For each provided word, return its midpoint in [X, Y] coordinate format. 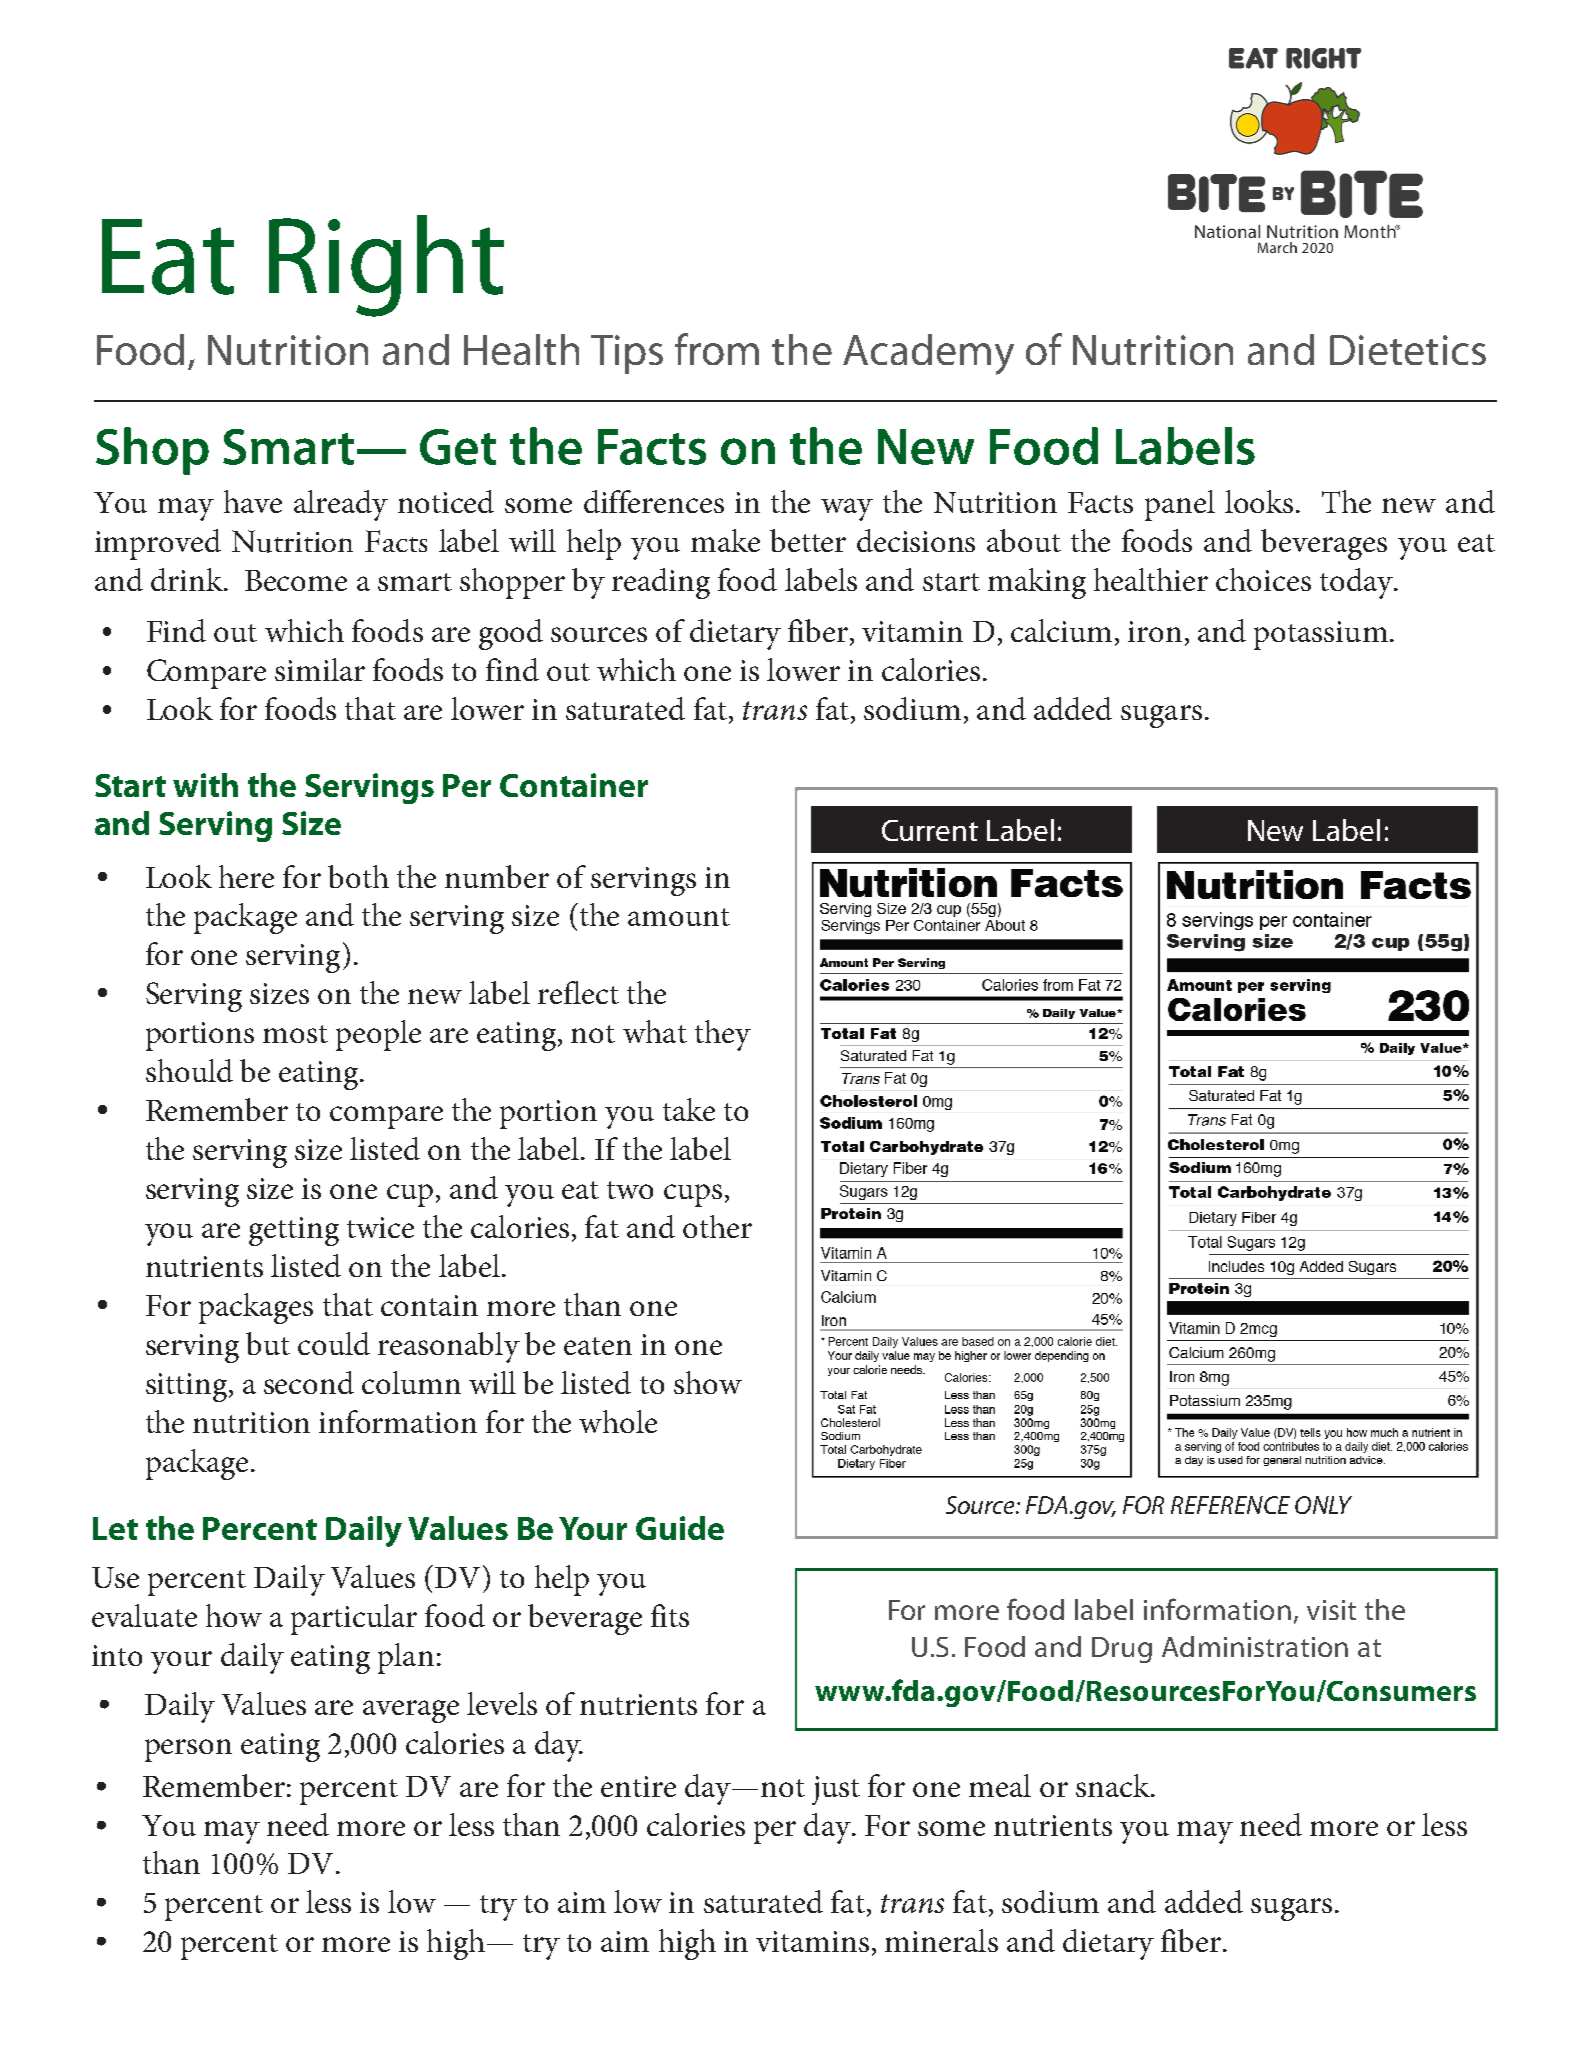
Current [930, 830]
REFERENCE [1230, 1505]
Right [386, 266]
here [246, 876]
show [708, 1382]
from [717, 349]
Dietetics [1408, 350]
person [188, 1750]
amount [679, 917]
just [836, 1790]
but [268, 1343]
